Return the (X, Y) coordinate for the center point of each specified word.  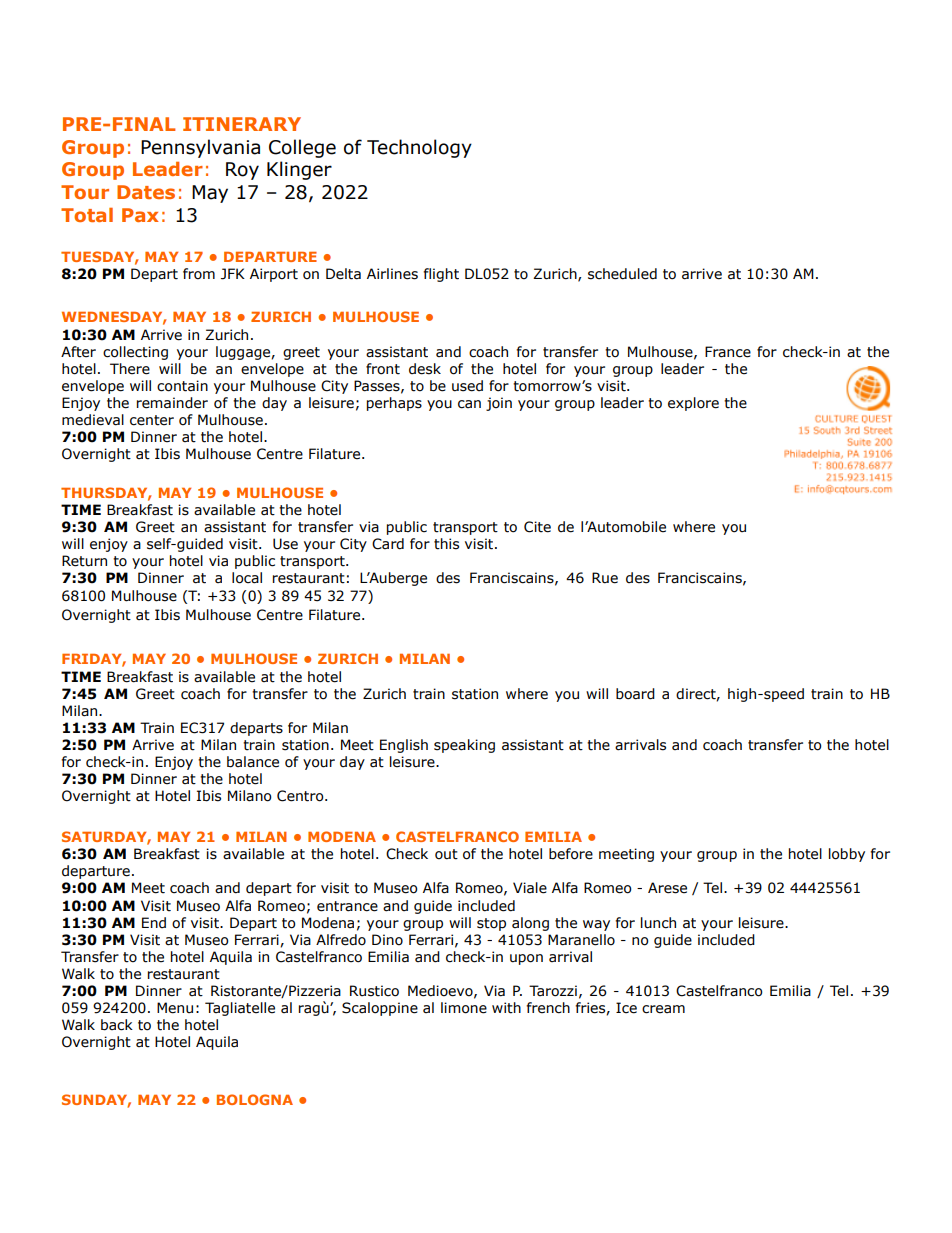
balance (253, 762)
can (469, 404)
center (152, 420)
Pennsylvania (200, 148)
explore (693, 404)
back (117, 1025)
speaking (464, 746)
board (635, 694)
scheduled (622, 274)
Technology (419, 148)
